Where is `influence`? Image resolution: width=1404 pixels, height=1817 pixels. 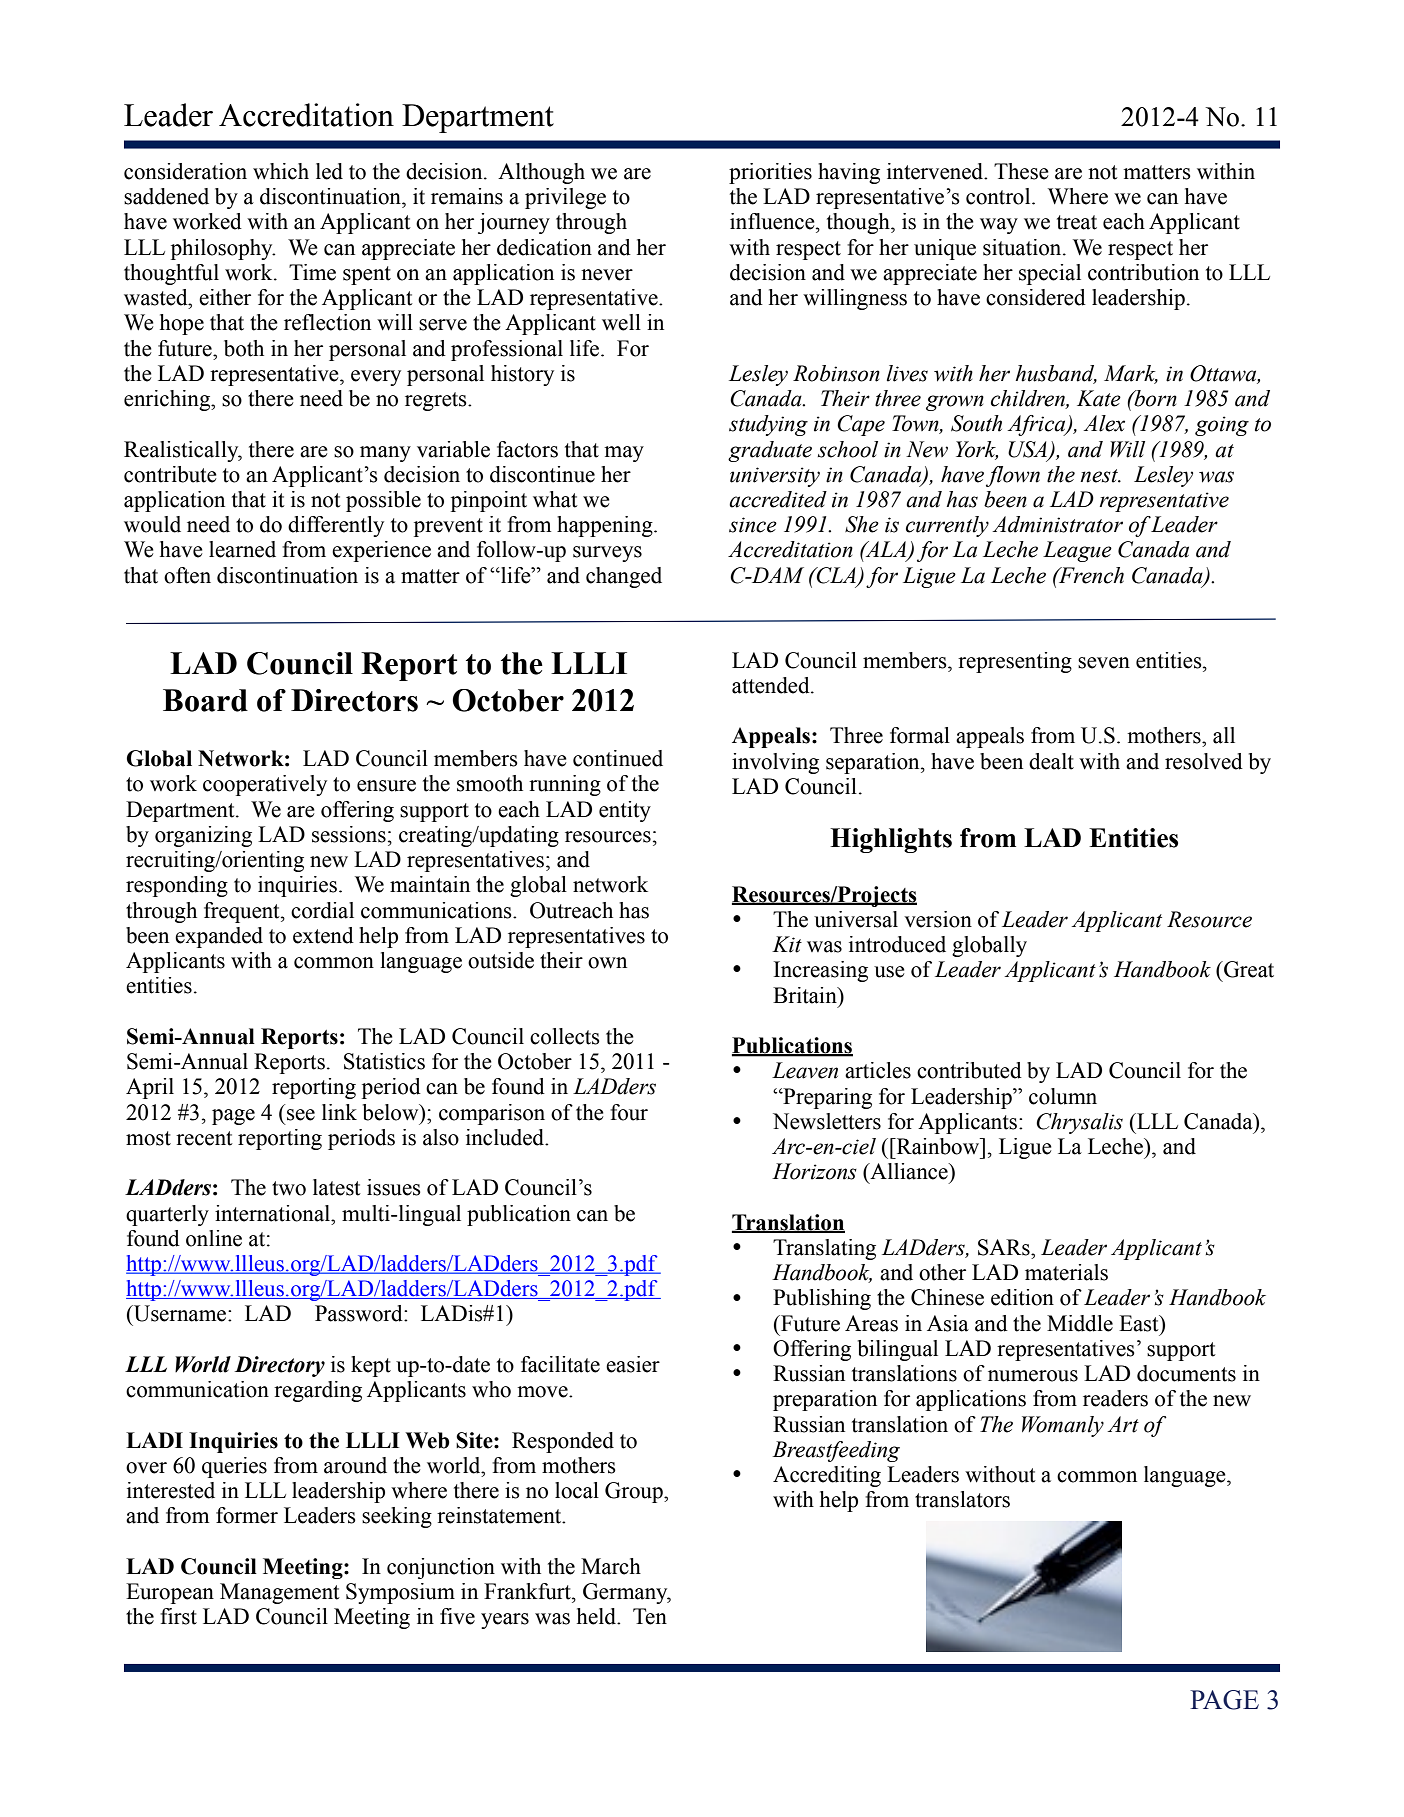 influence is located at coordinates (773, 221).
